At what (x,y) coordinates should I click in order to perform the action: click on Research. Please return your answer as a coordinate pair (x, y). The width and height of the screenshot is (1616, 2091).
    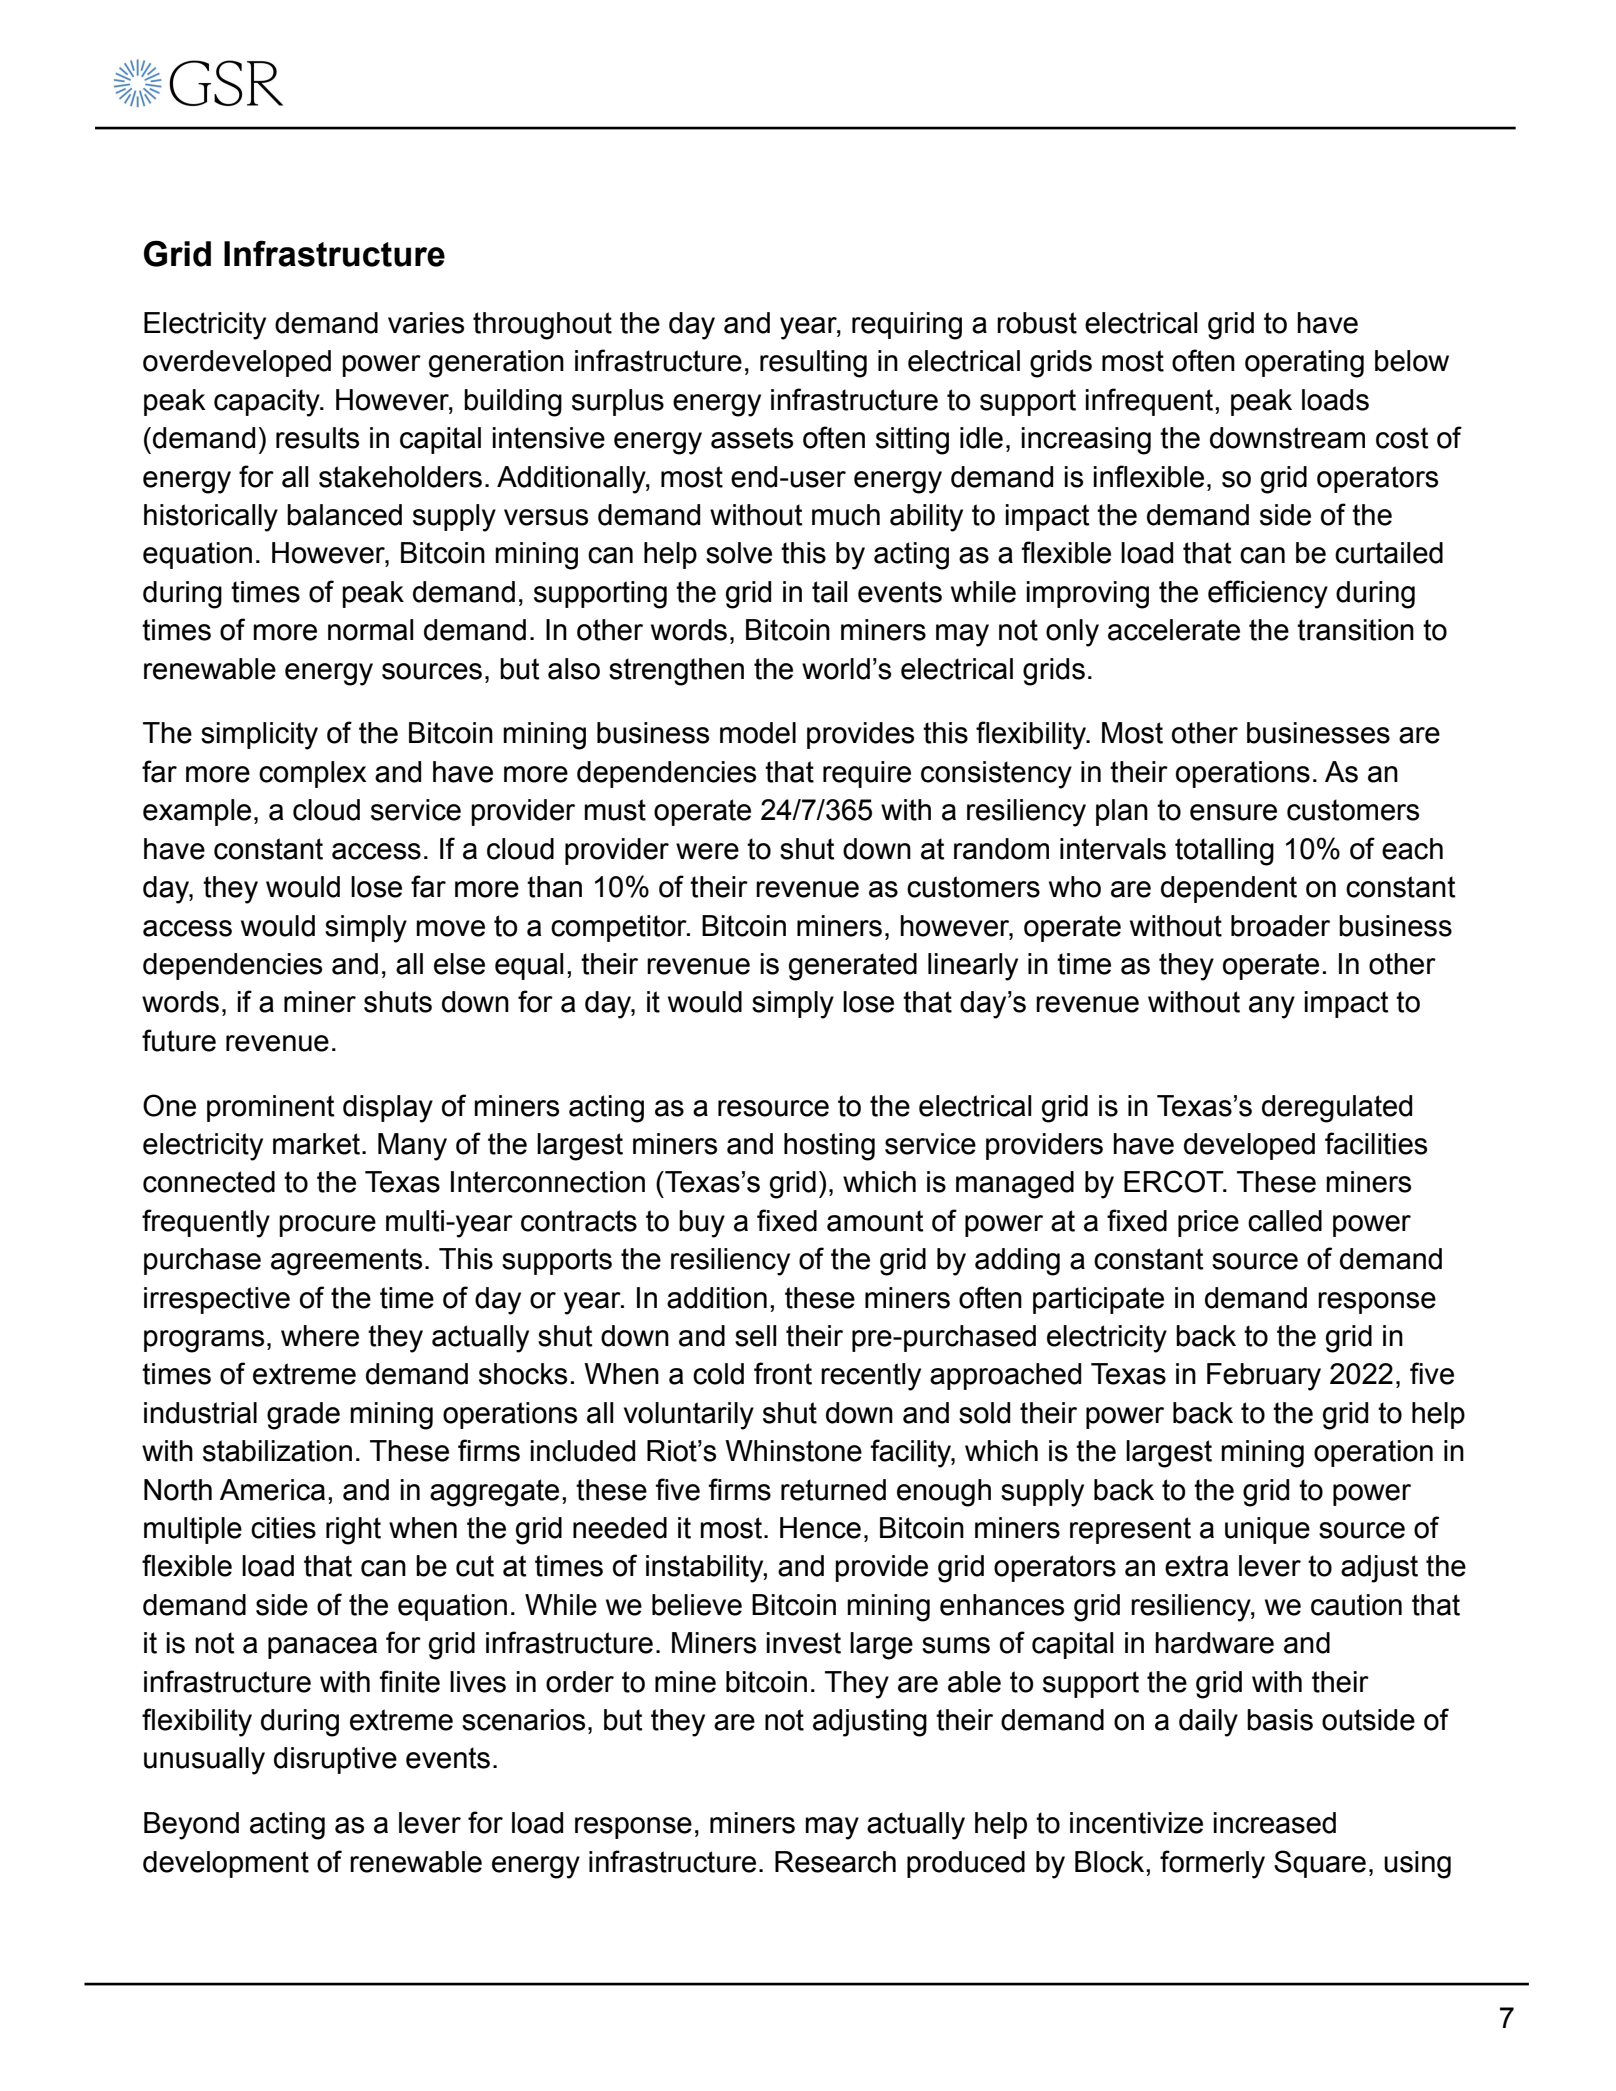
    Looking at the image, I should click on (835, 1862).
